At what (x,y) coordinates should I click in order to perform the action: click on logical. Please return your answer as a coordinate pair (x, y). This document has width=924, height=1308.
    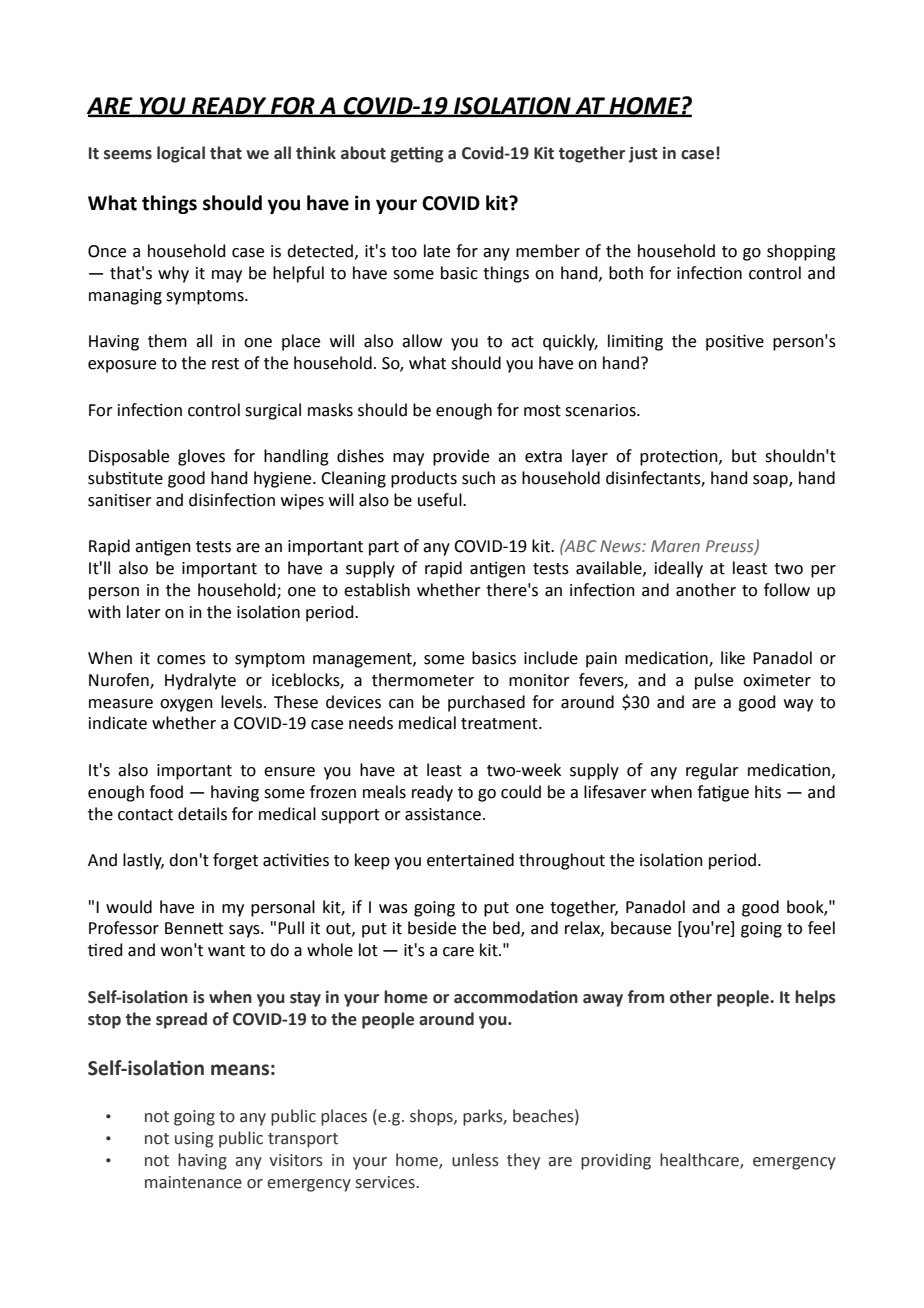
    Looking at the image, I should click on (181, 154).
